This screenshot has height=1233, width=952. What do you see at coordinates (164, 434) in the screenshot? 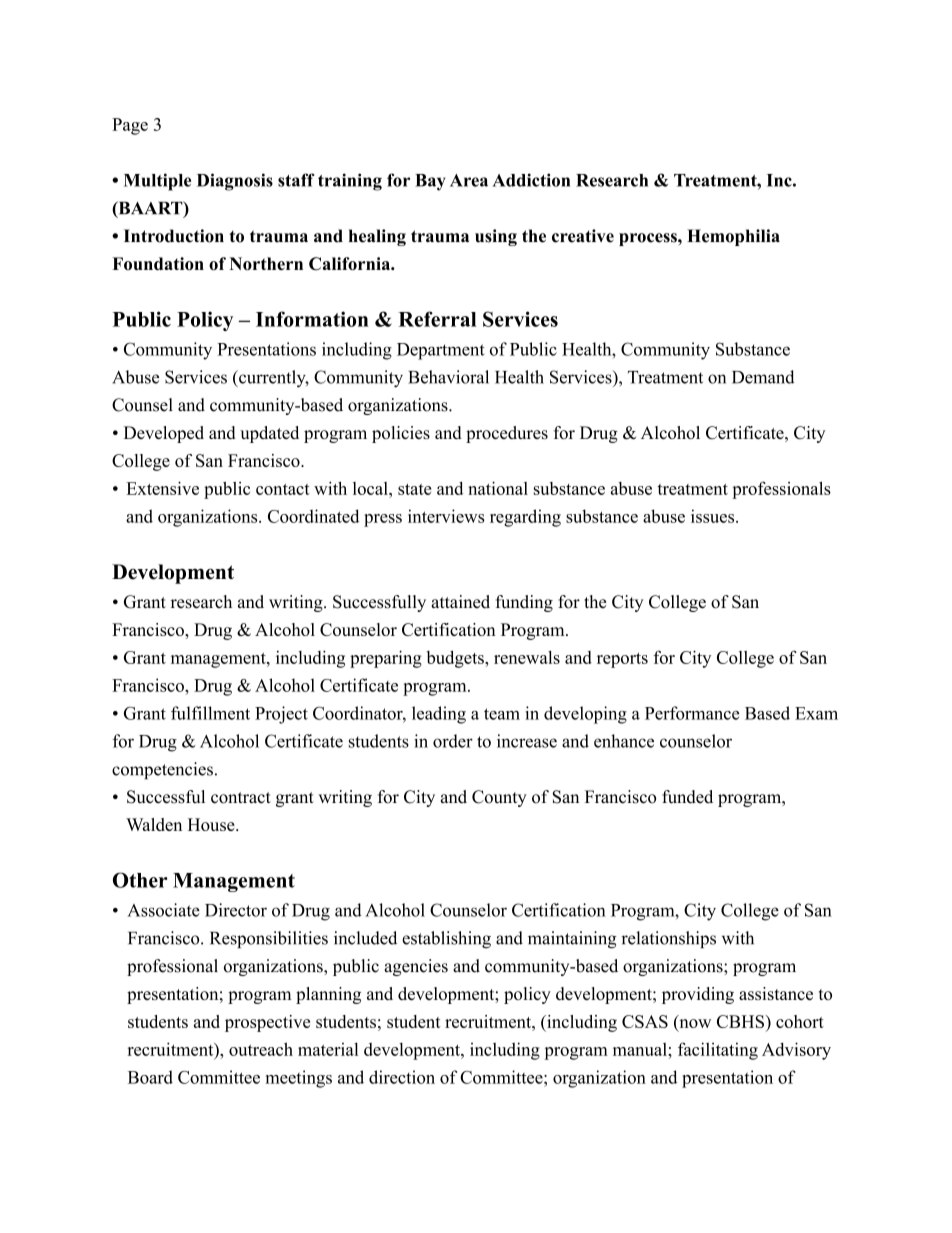
I see `Developed` at bounding box center [164, 434].
